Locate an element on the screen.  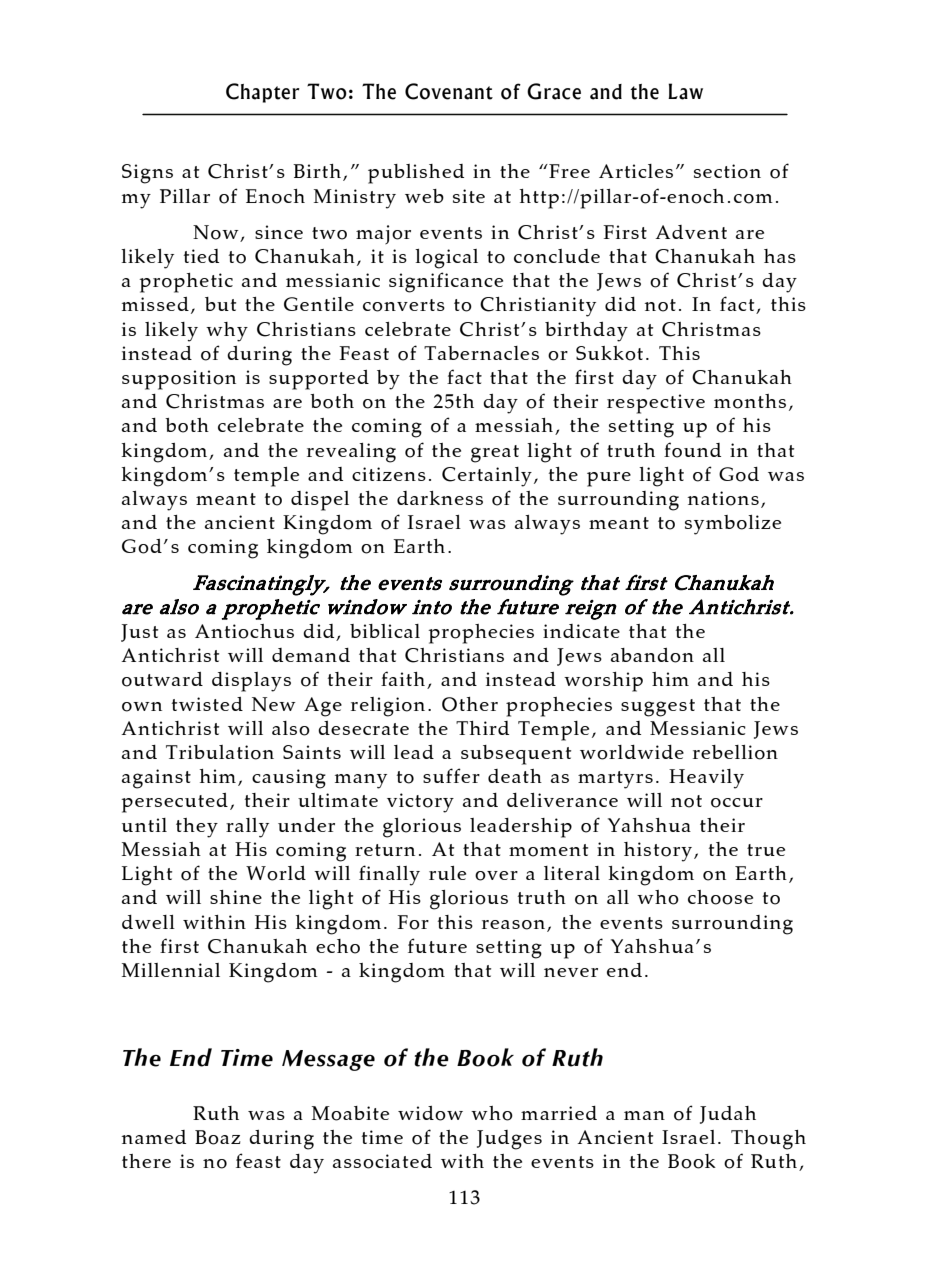
Certainly is located at coordinates (487, 477).
